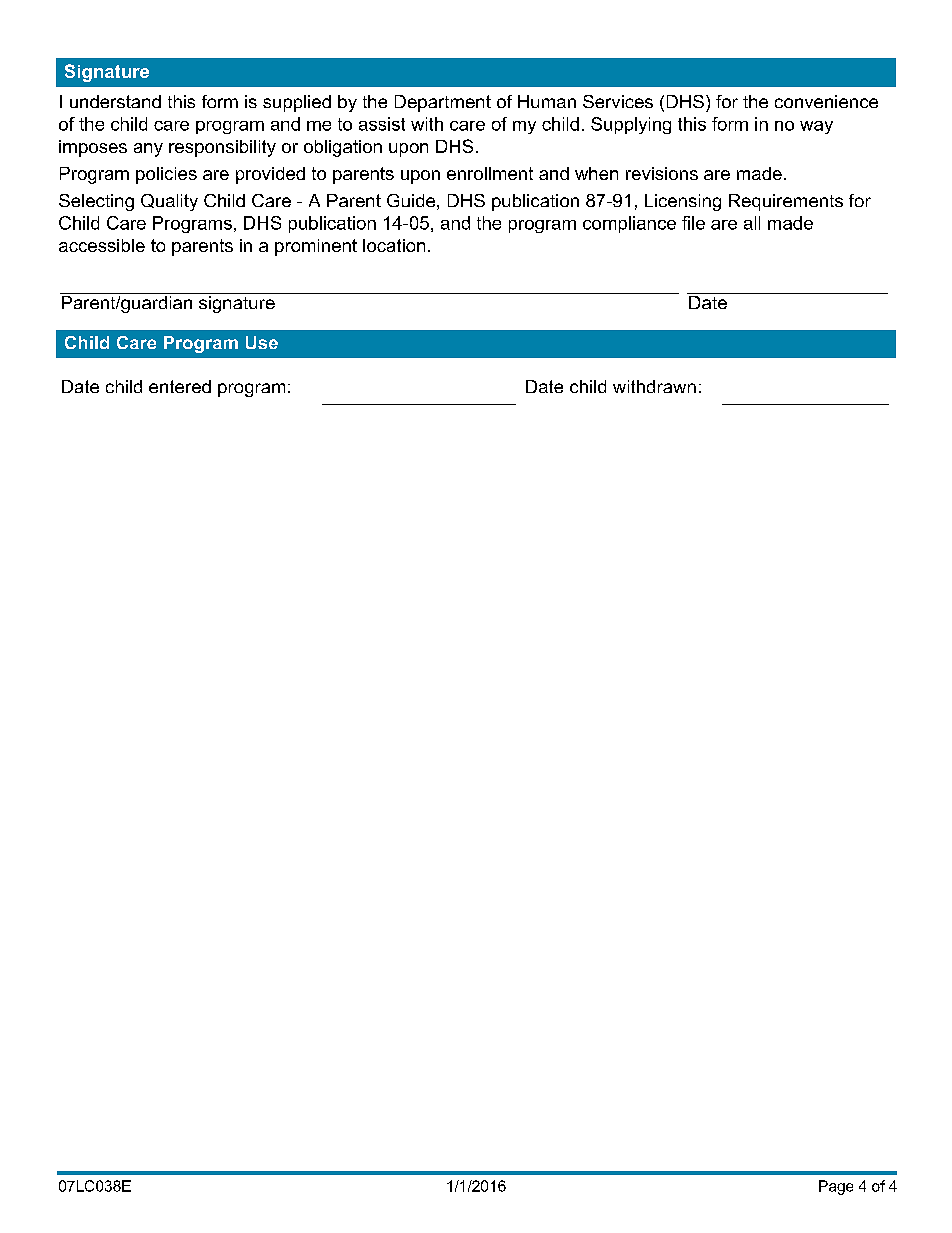  Describe the element at coordinates (752, 223) in the page. I see `all` at that location.
